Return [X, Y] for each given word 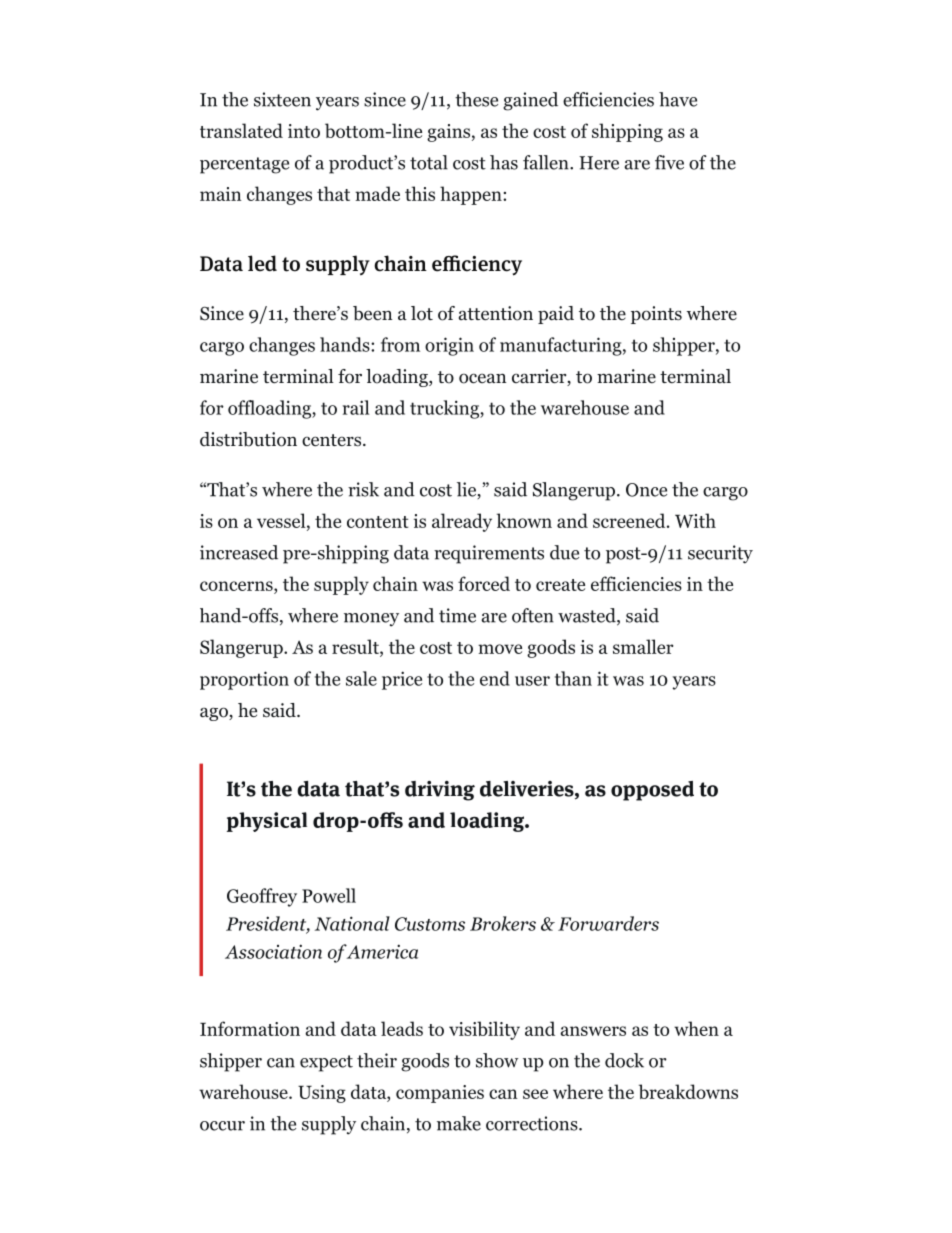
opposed [652, 791]
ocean [483, 378]
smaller [643, 646]
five [669, 162]
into [304, 131]
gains [448, 133]
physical [267, 822]
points [656, 315]
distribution [248, 439]
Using [322, 1094]
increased [239, 552]
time [457, 615]
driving [440, 791]
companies [440, 1094]
